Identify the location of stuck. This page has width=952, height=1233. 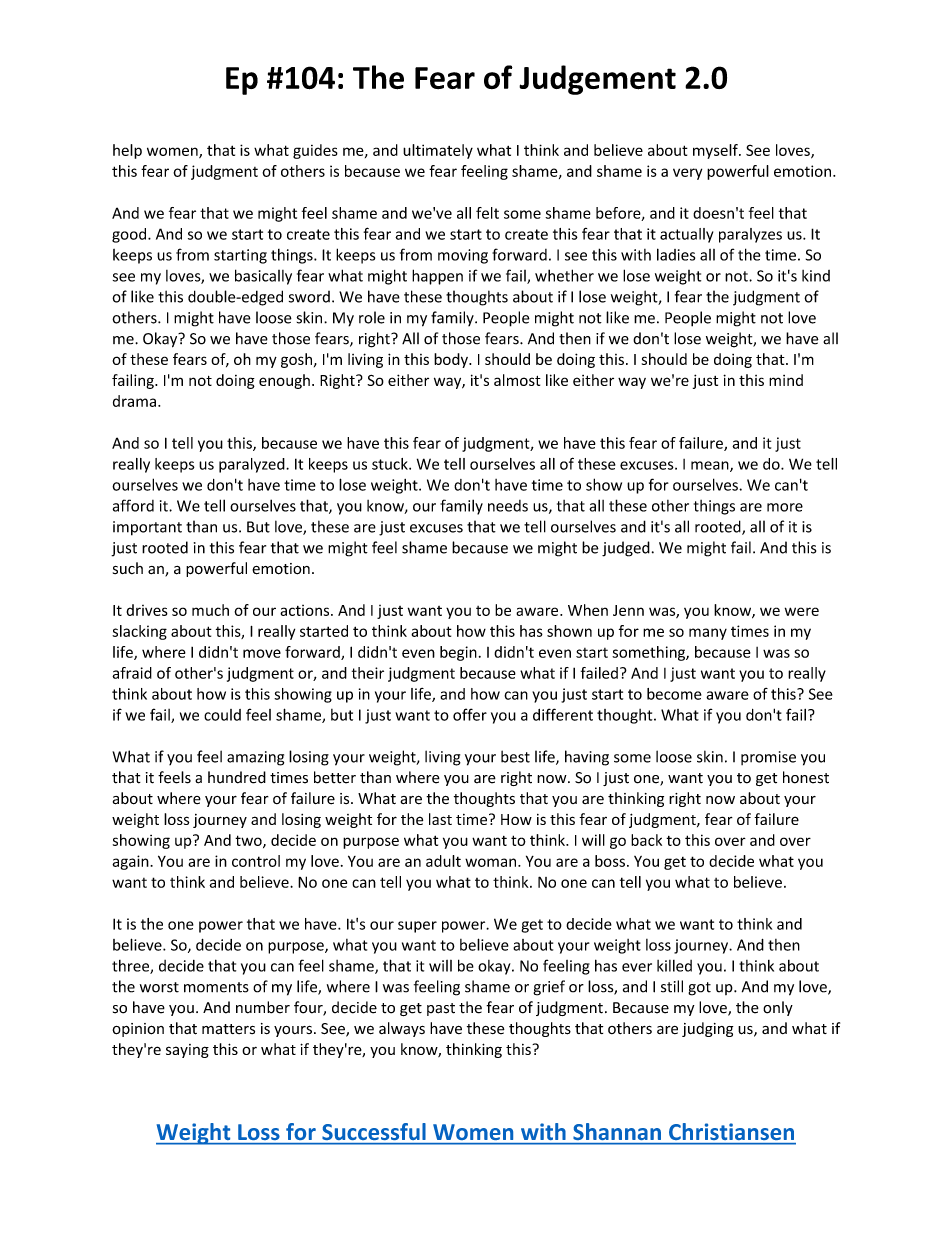
(391, 464).
